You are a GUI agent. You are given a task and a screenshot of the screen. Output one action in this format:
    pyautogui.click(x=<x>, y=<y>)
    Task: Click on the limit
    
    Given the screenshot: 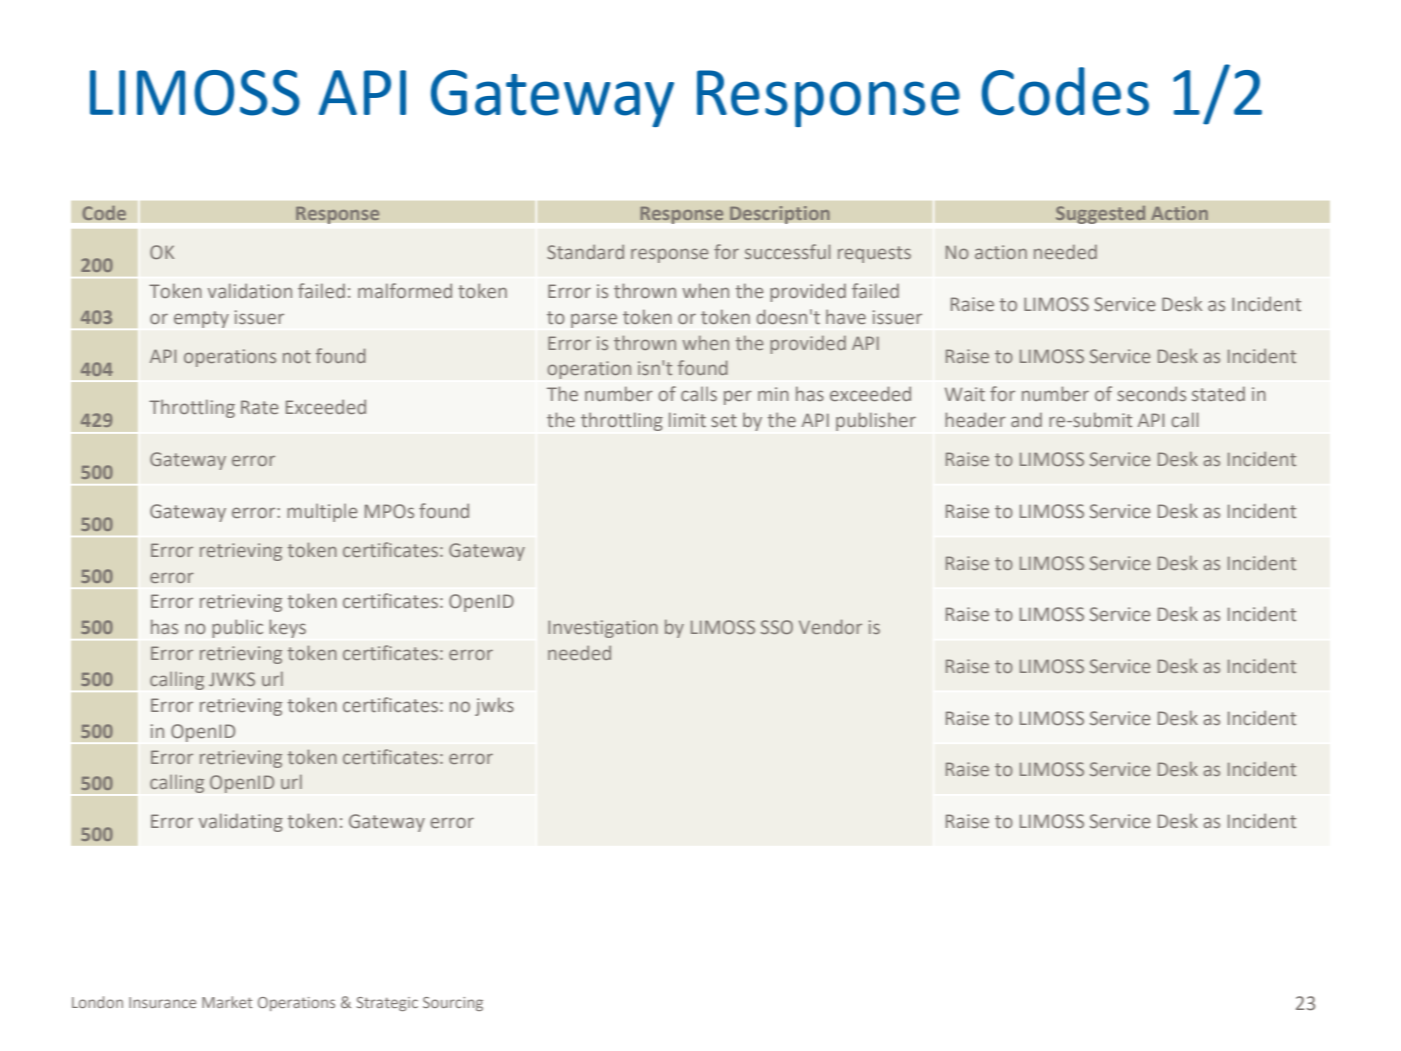 What is the action you would take?
    pyautogui.click(x=687, y=419)
